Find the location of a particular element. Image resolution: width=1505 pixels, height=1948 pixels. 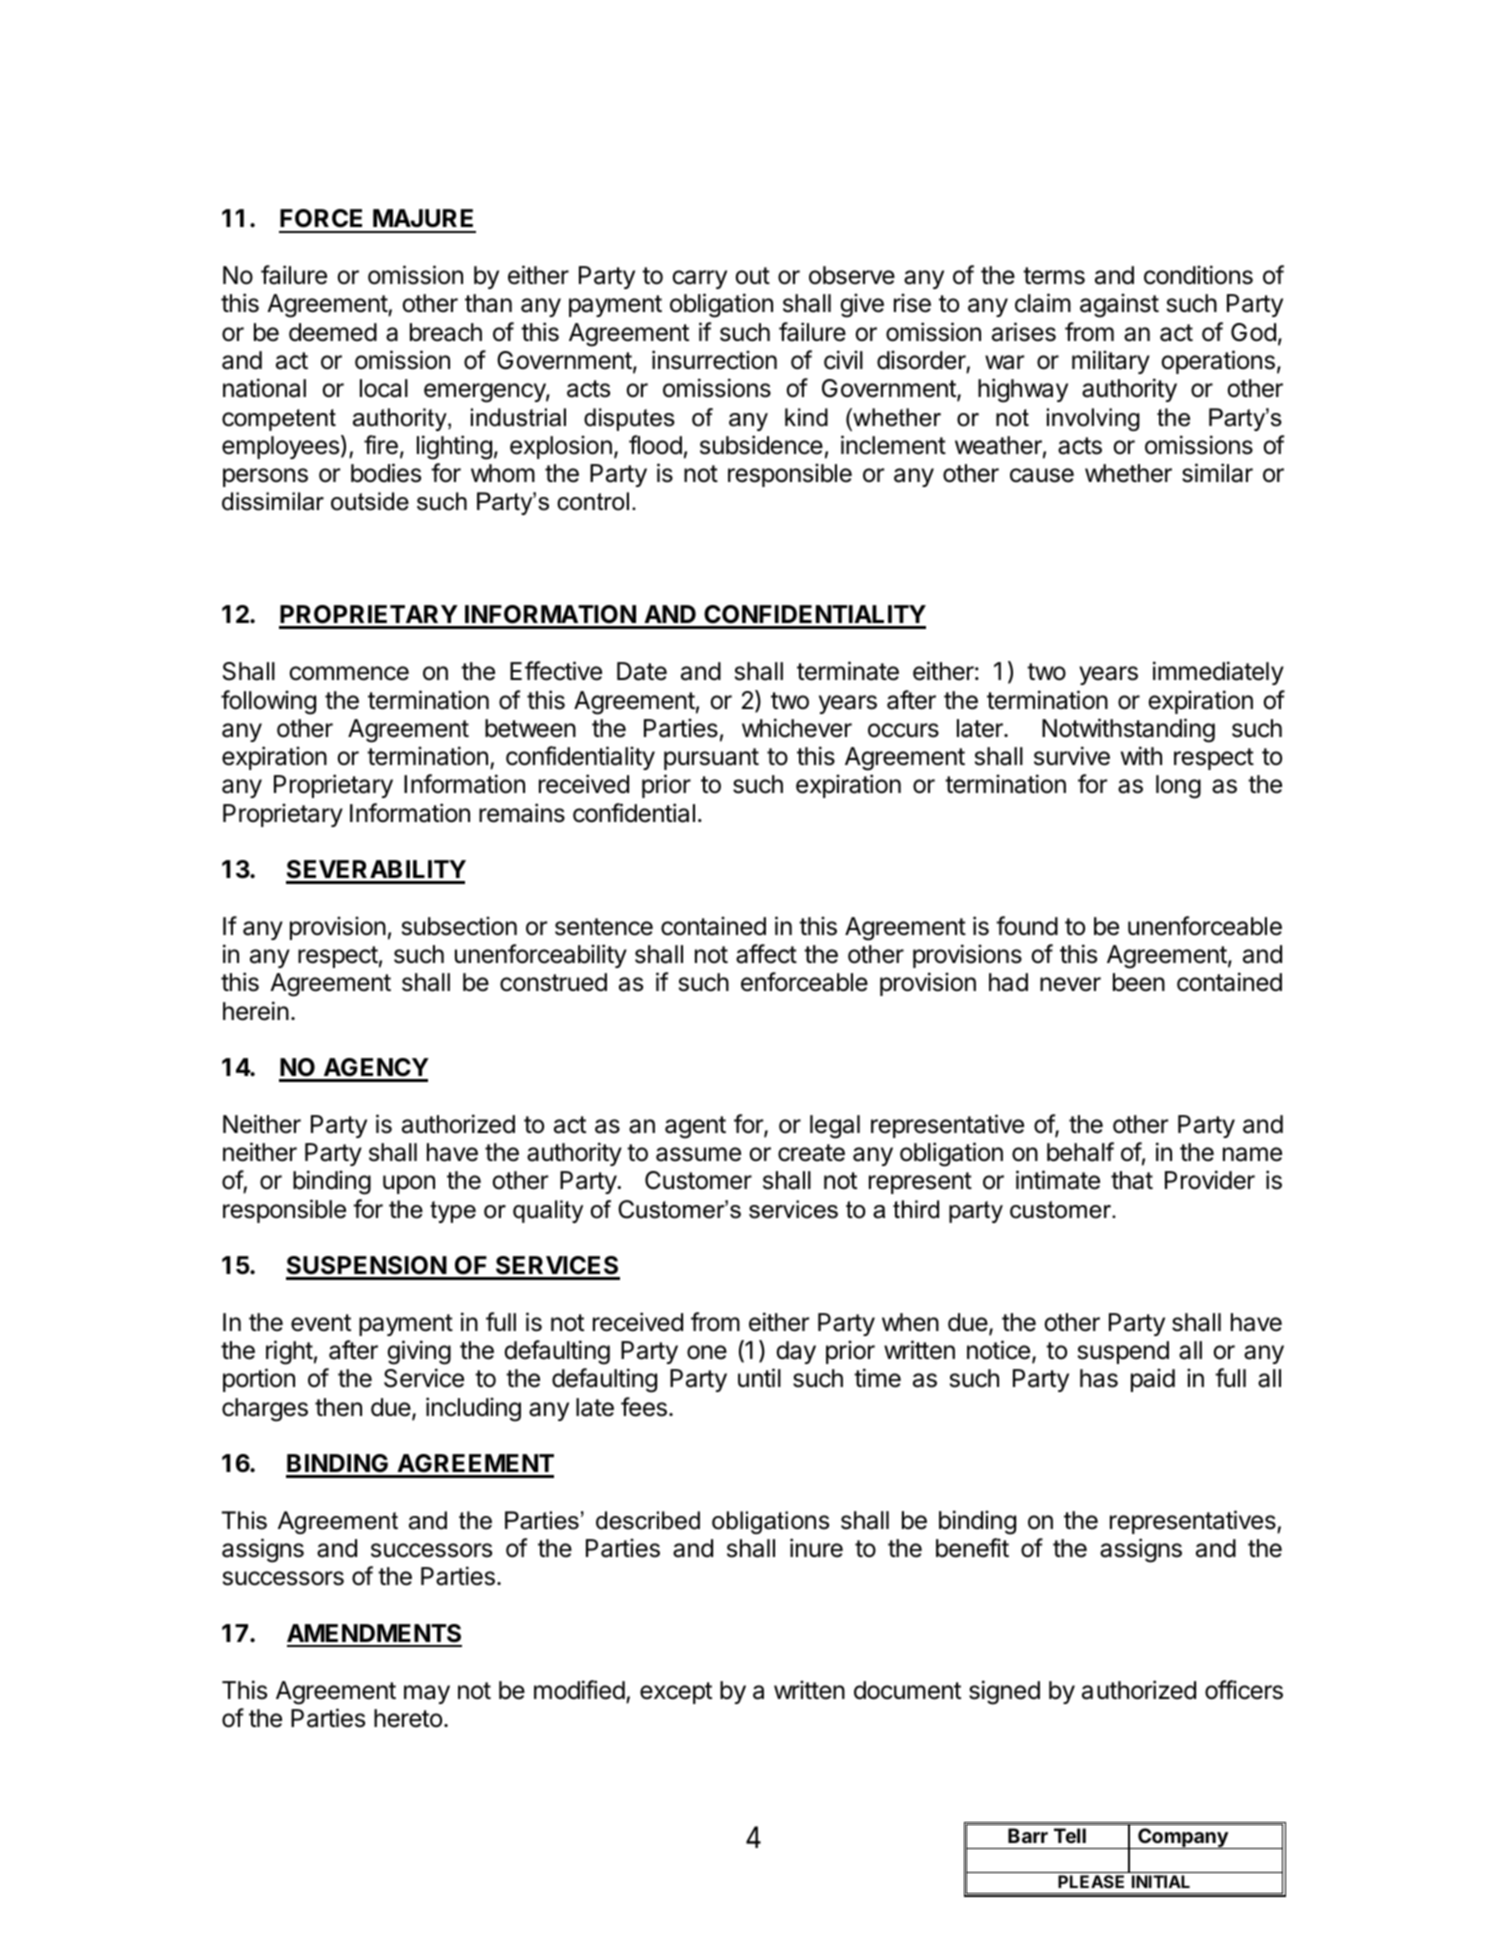

except is located at coordinates (676, 1693).
